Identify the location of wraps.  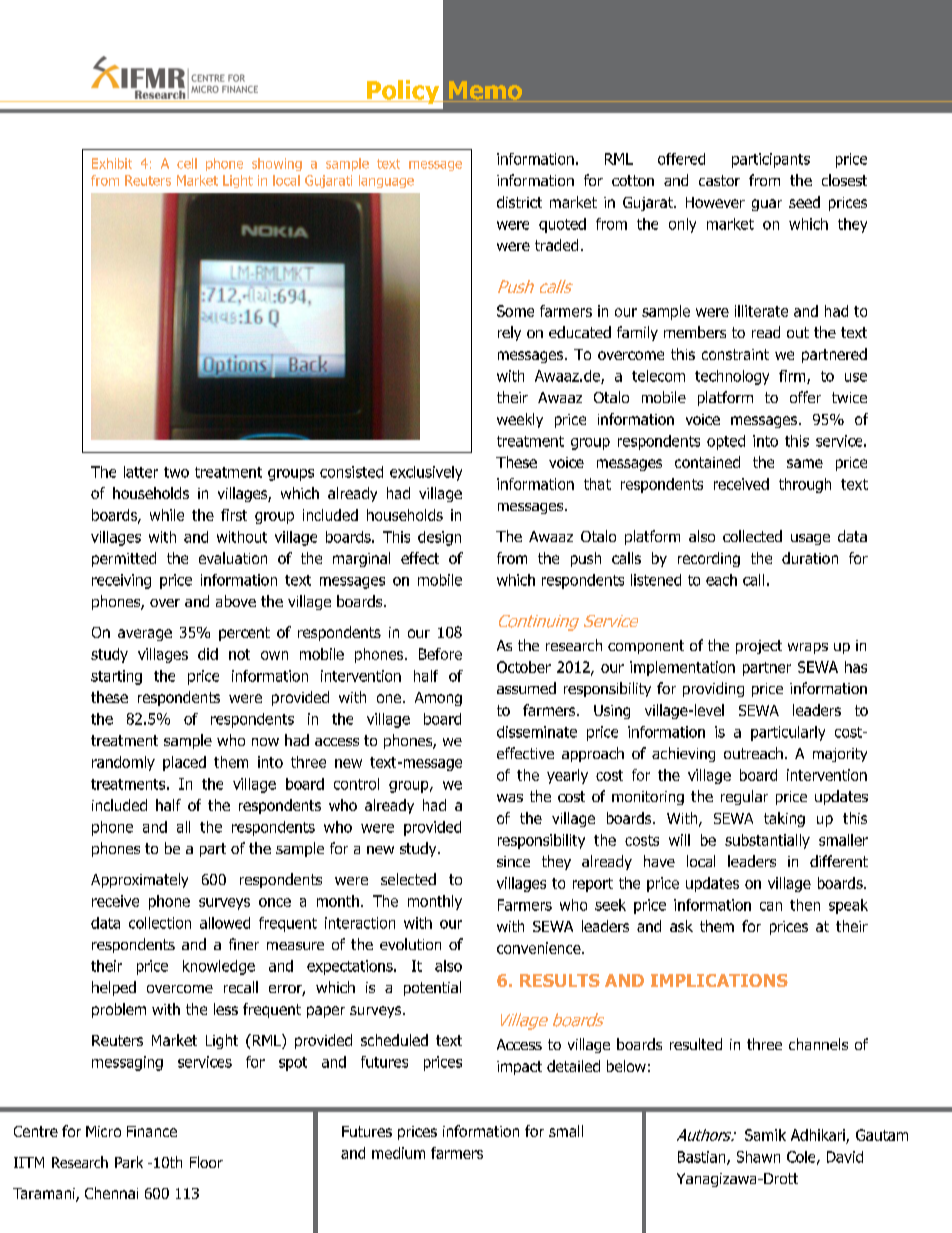
(808, 648).
